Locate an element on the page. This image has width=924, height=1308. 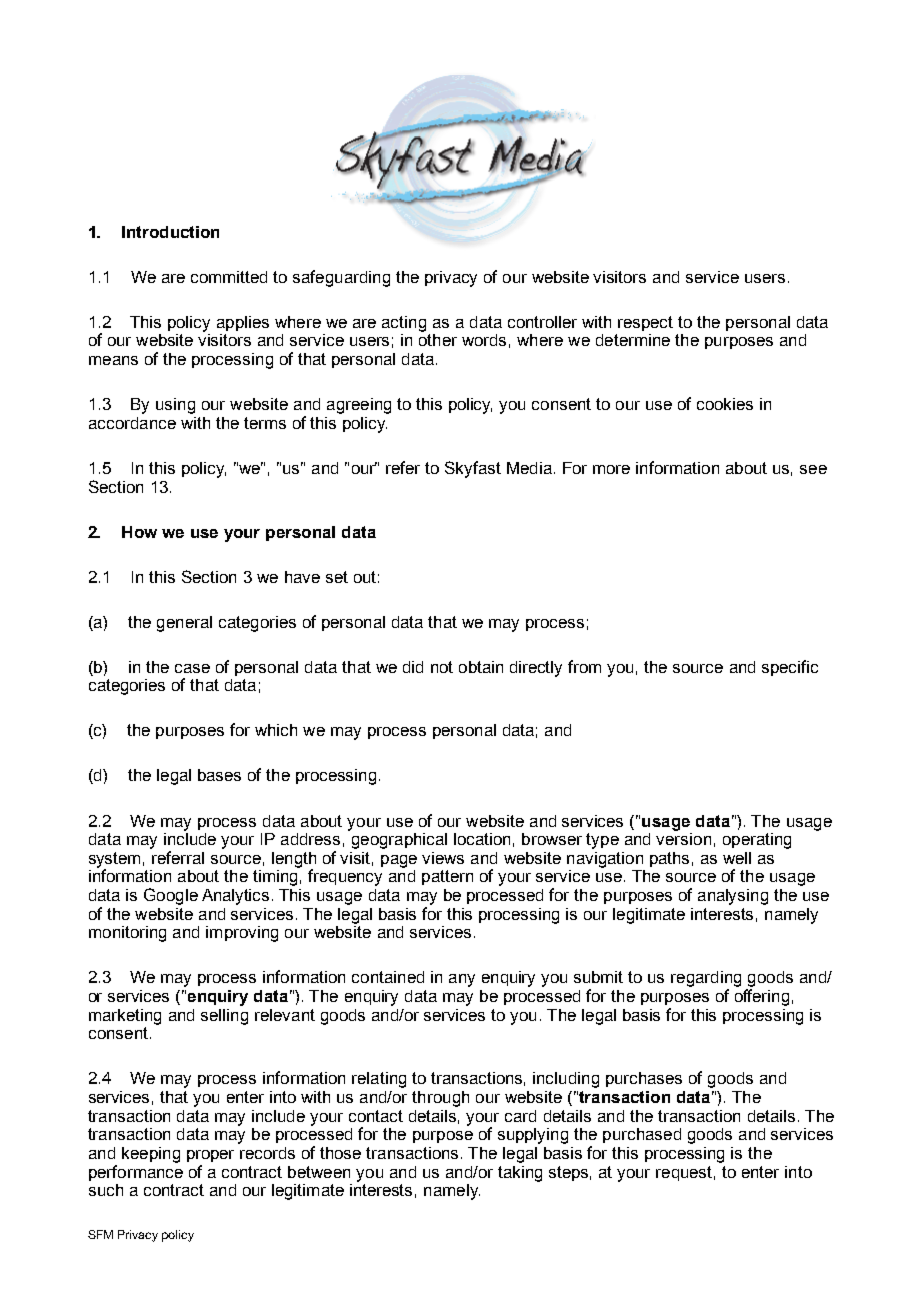
case is located at coordinates (192, 668).
